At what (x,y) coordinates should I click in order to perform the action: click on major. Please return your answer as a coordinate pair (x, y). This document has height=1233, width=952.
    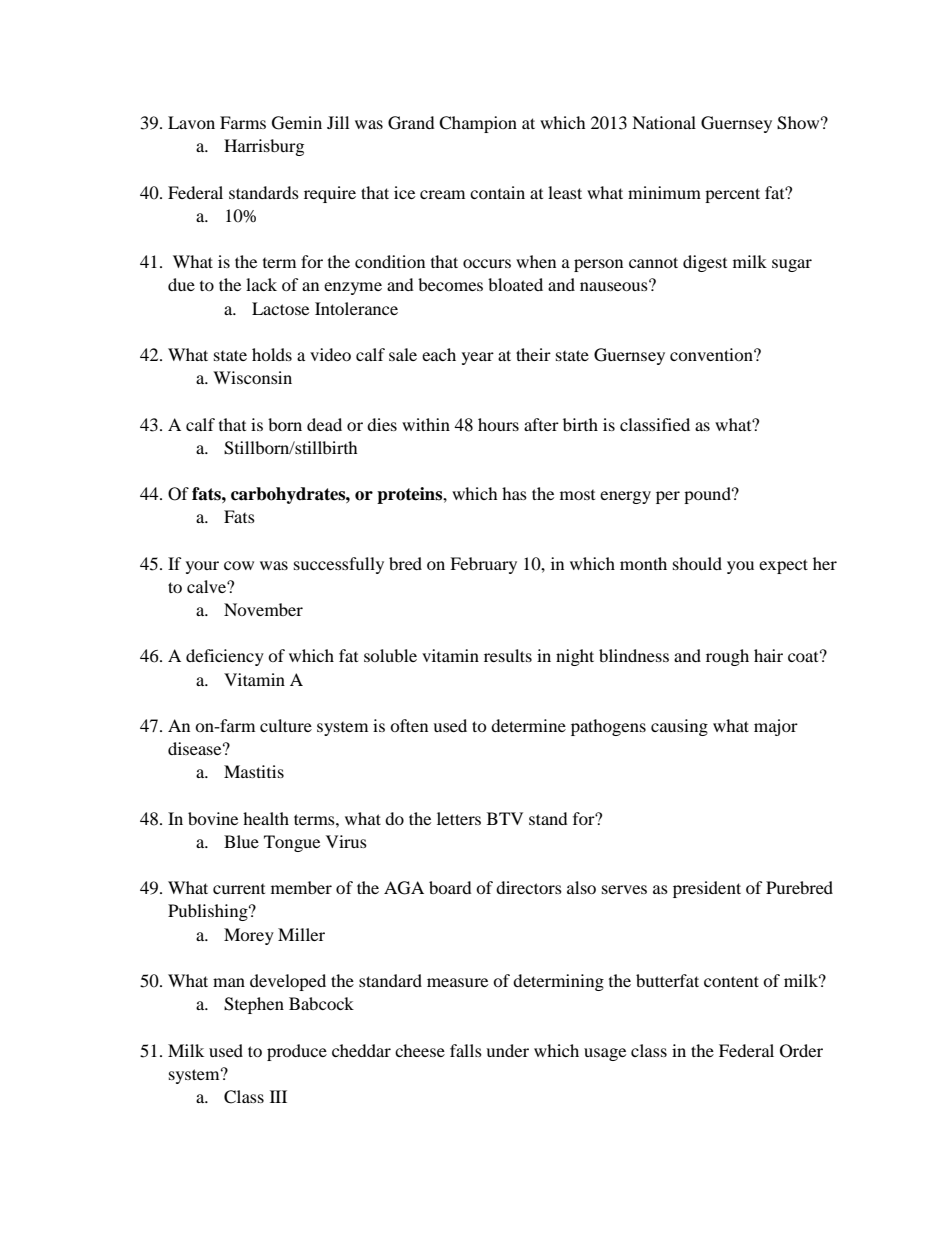
    Looking at the image, I should click on (776, 727).
